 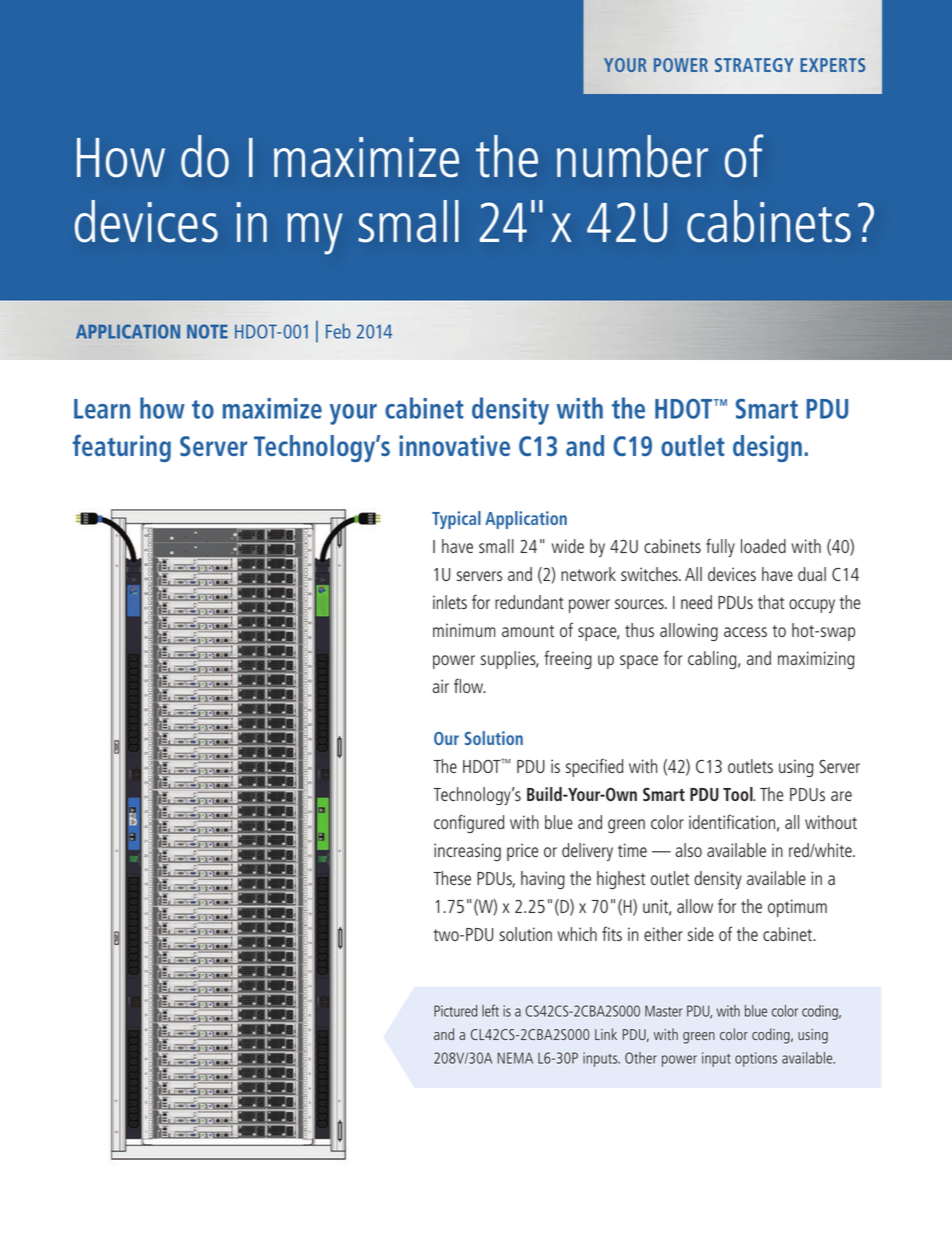 What do you see at coordinates (490, 1010) in the screenshot?
I see `left` at bounding box center [490, 1010].
